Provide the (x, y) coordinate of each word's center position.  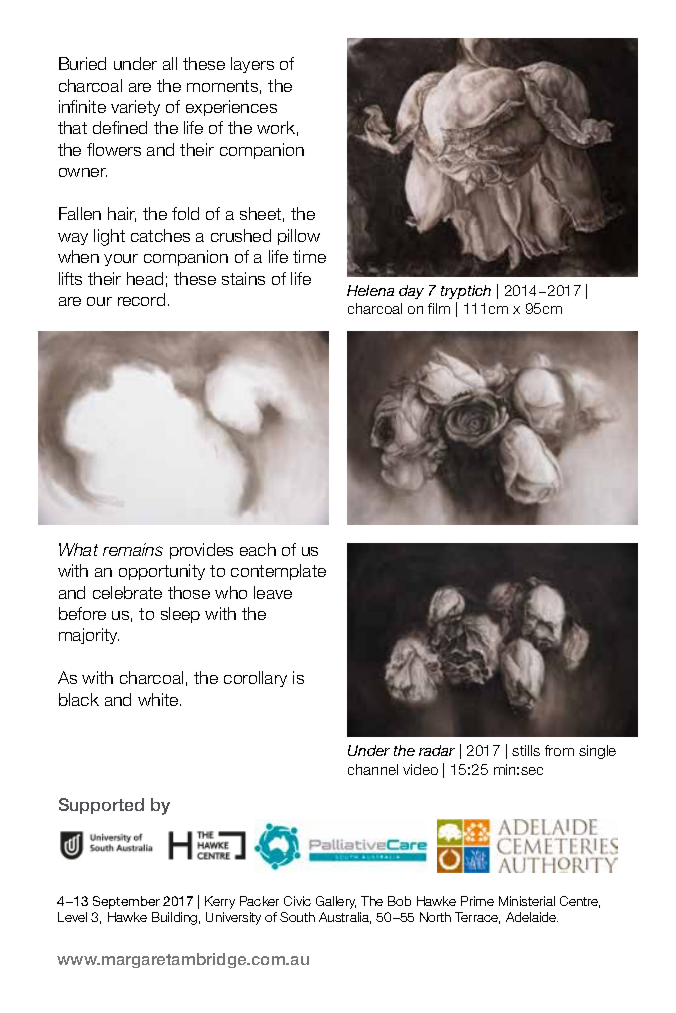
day (411, 292)
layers (252, 65)
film (439, 308)
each (258, 549)
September (126, 902)
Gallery (336, 902)
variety (135, 108)
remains (133, 549)
